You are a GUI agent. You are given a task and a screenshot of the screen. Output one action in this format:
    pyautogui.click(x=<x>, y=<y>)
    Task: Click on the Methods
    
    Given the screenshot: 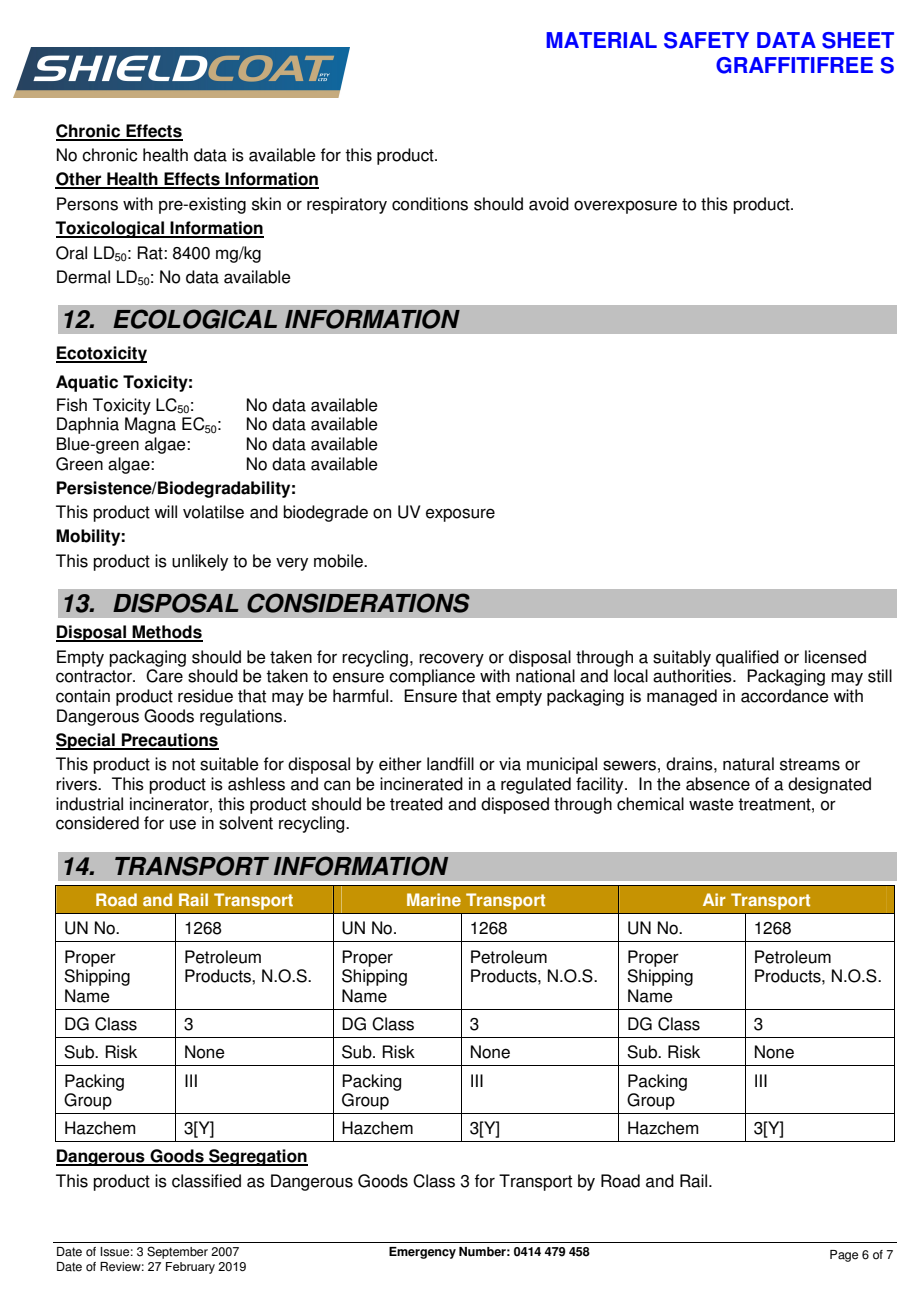 What is the action you would take?
    pyautogui.click(x=167, y=633)
